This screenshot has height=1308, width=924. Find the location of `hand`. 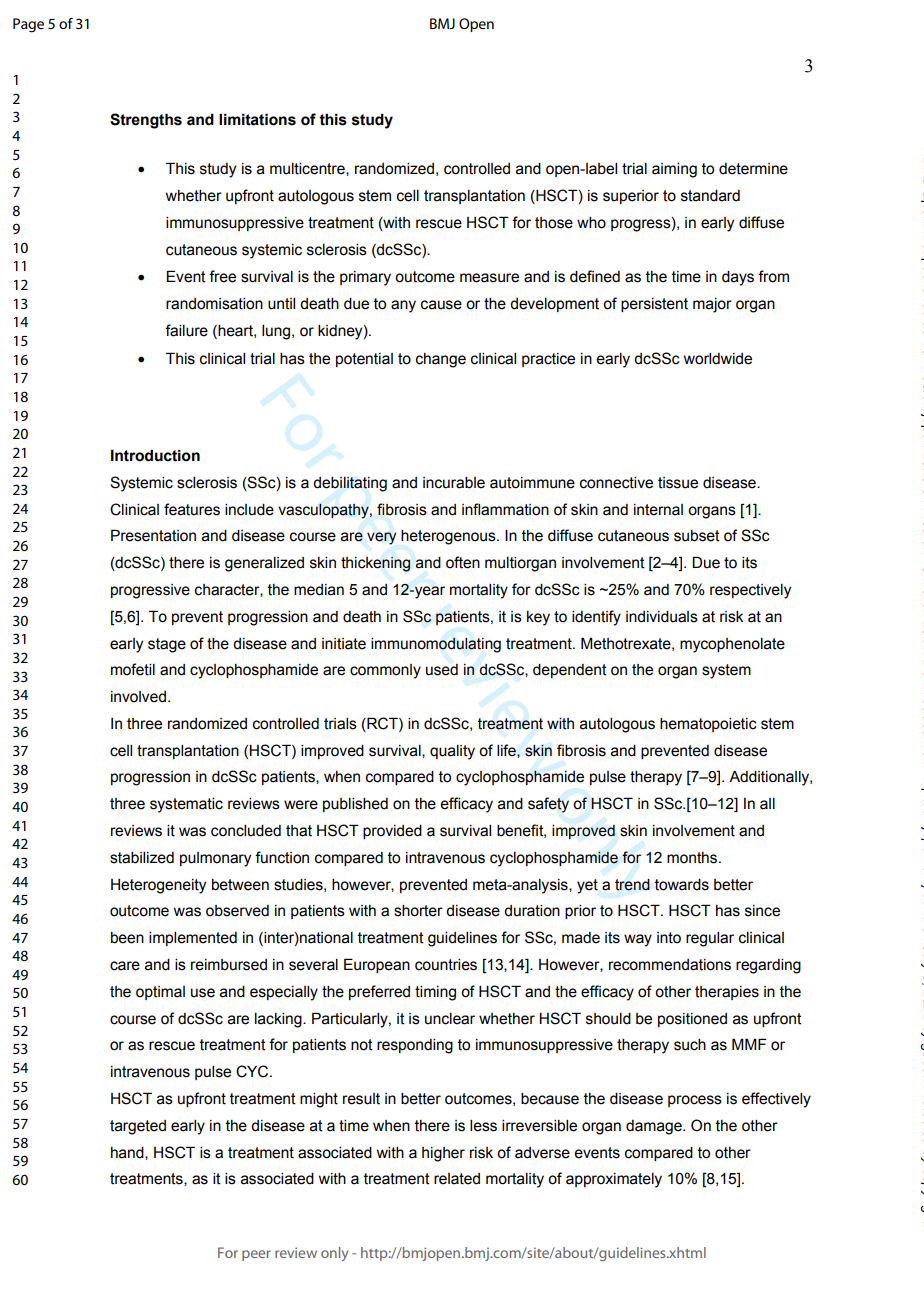

hand is located at coordinates (128, 1153).
